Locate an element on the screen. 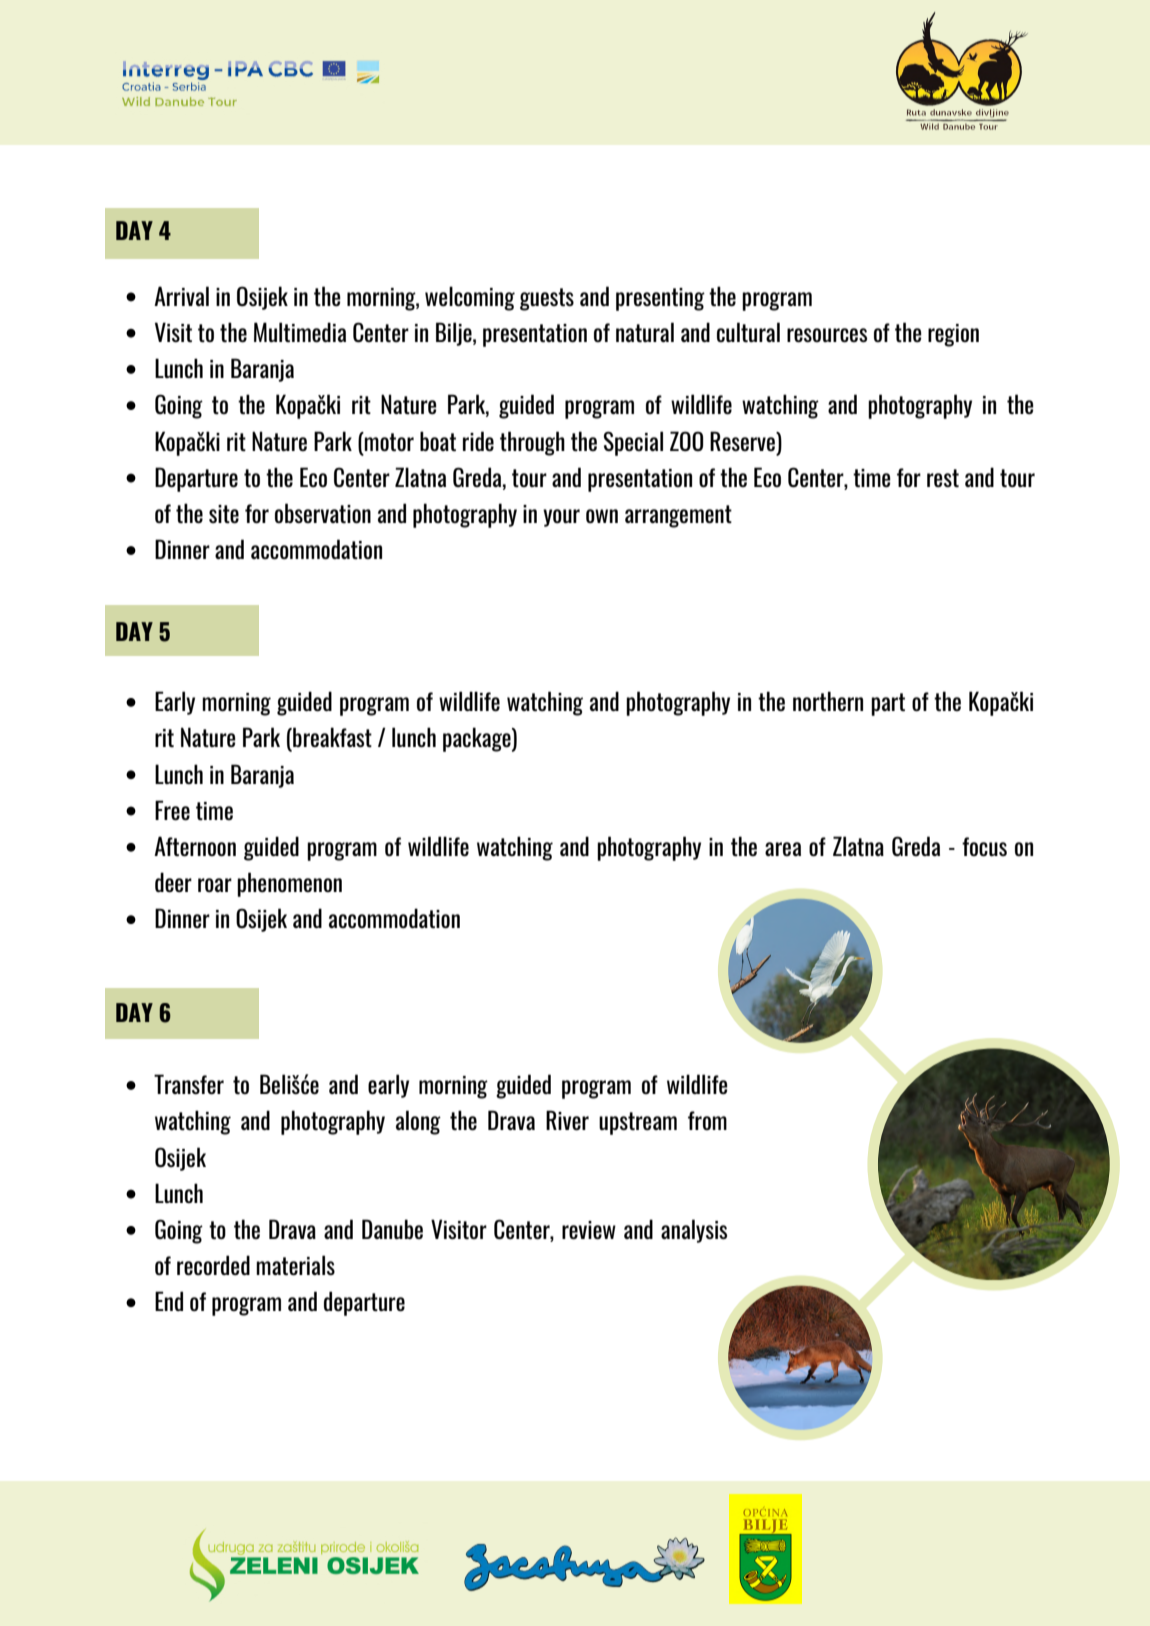 Image resolution: width=1150 pixels, height=1626 pixels. northern is located at coordinates (828, 701).
